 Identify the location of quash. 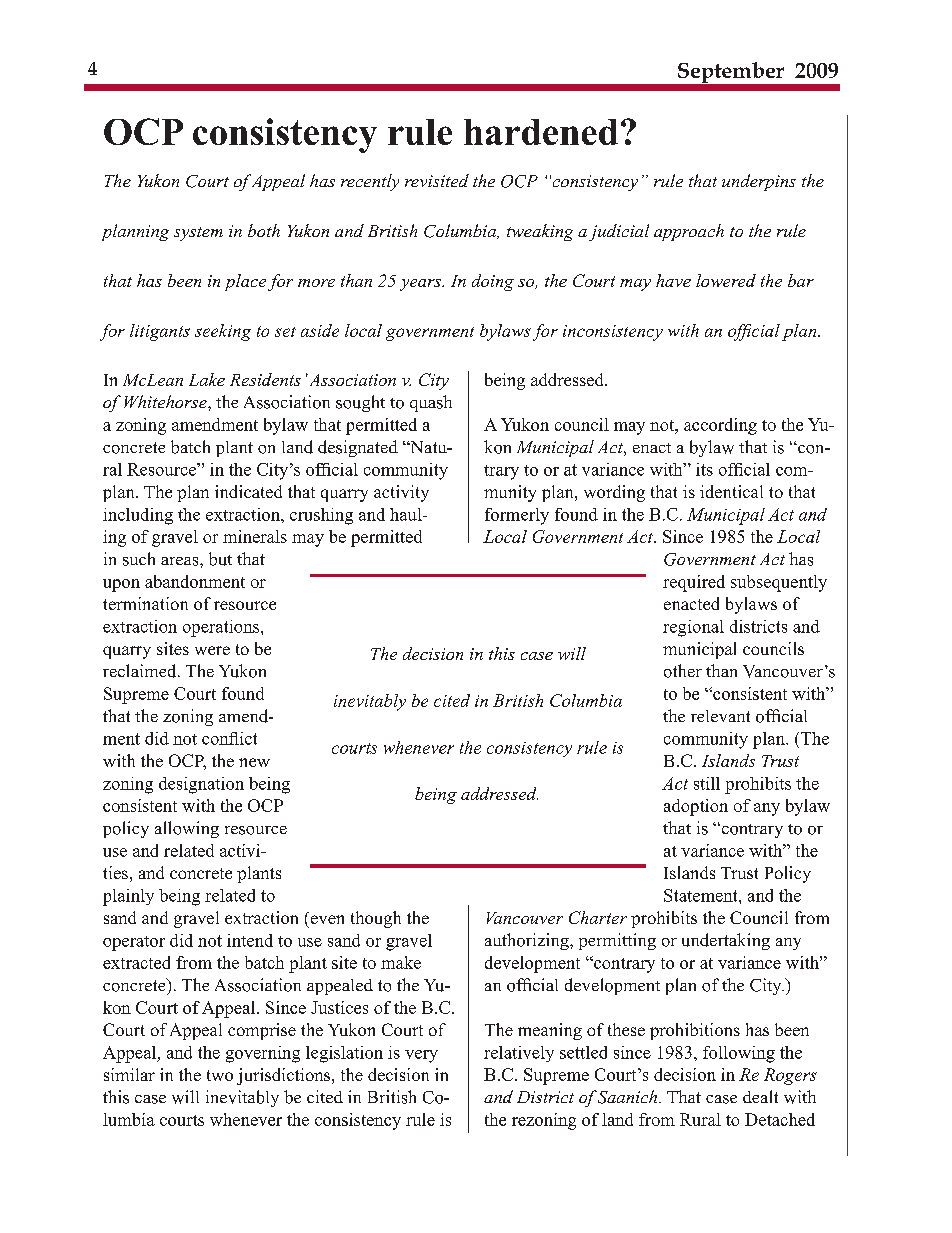
(431, 403).
